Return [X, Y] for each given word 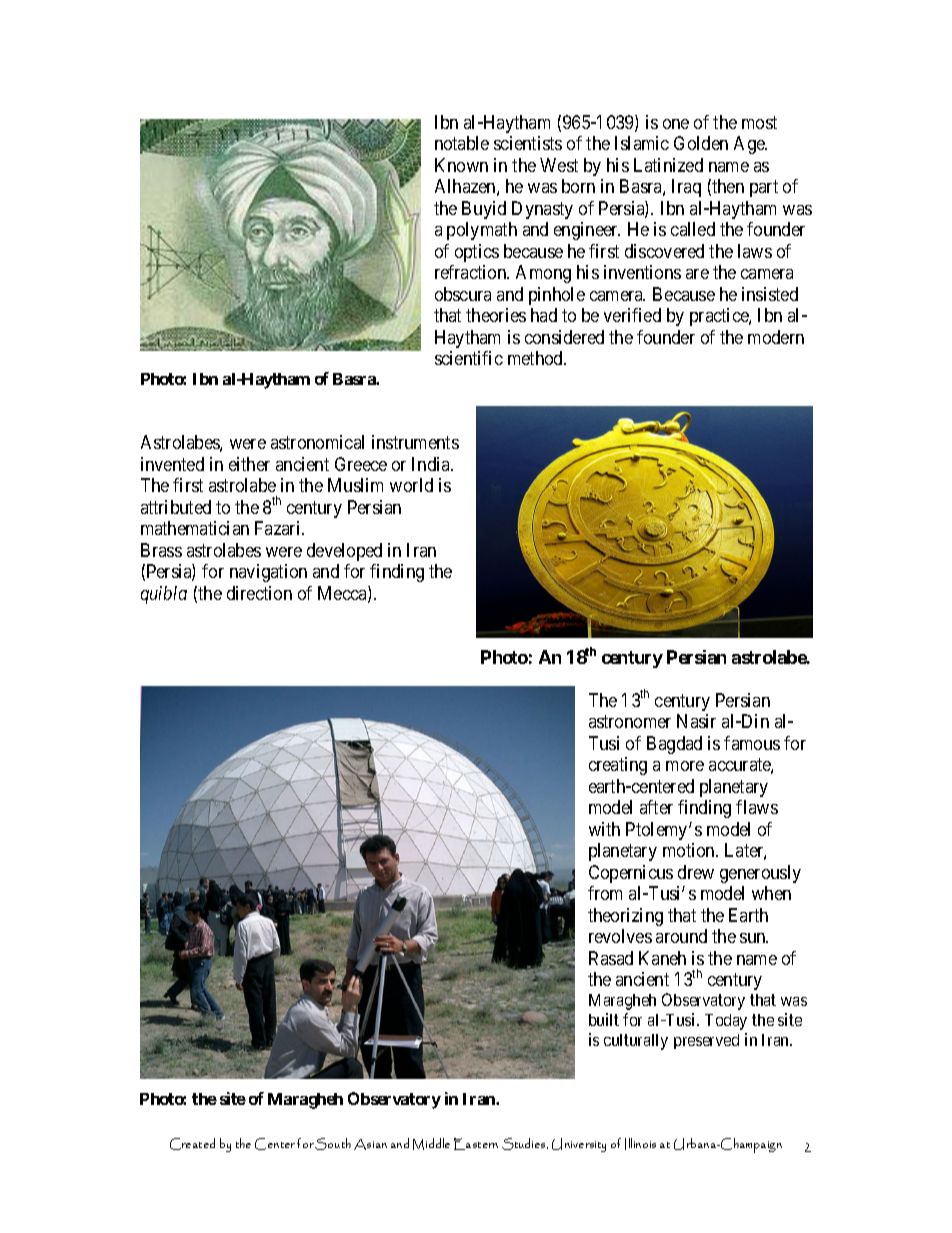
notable [462, 143]
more [685, 766]
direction [259, 593]
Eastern [476, 1144]
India [432, 464]
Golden [701, 143]
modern [776, 337]
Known [461, 165]
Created [192, 1144]
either [249, 464]
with [604, 829]
